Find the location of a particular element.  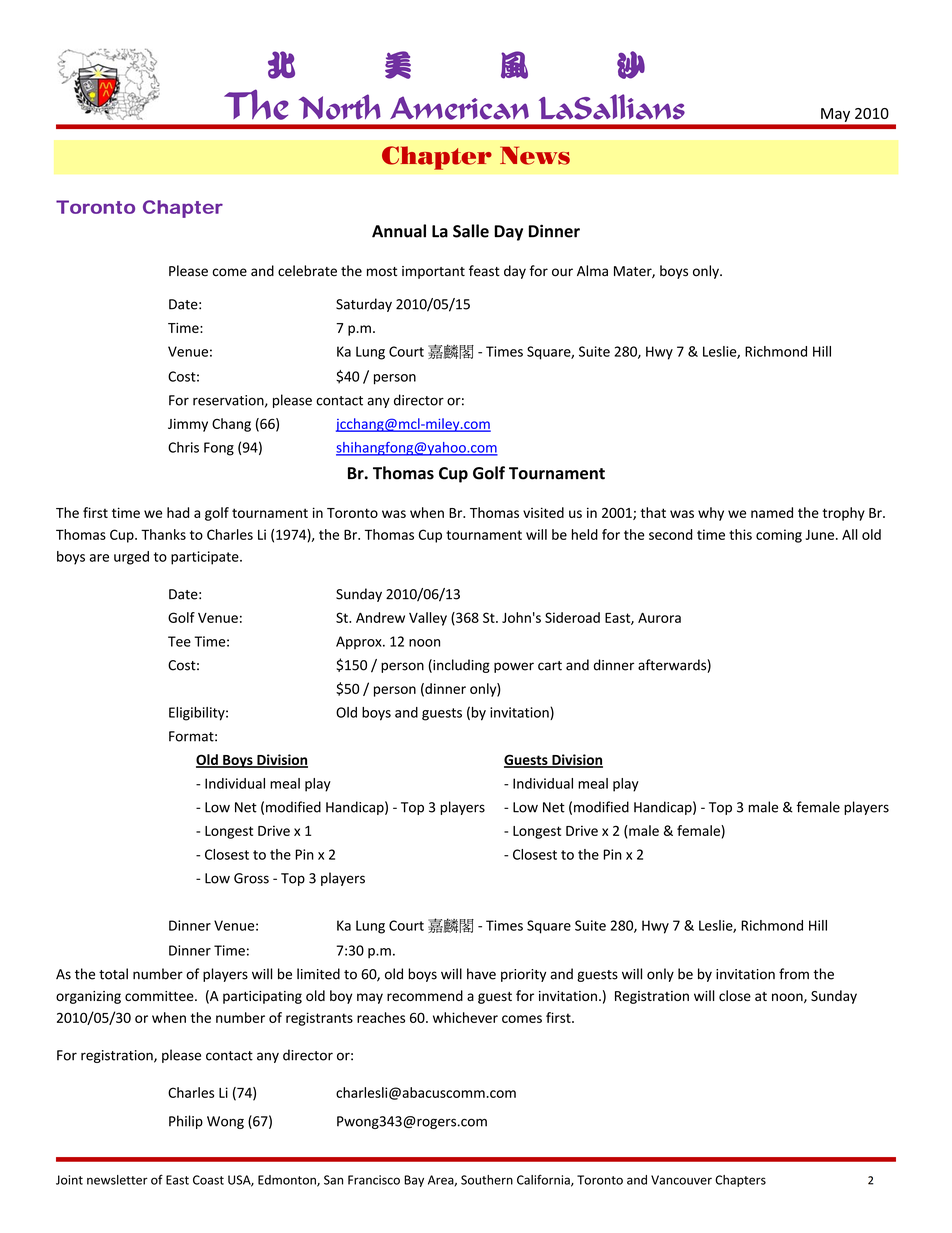

American is located at coordinates (459, 108).
